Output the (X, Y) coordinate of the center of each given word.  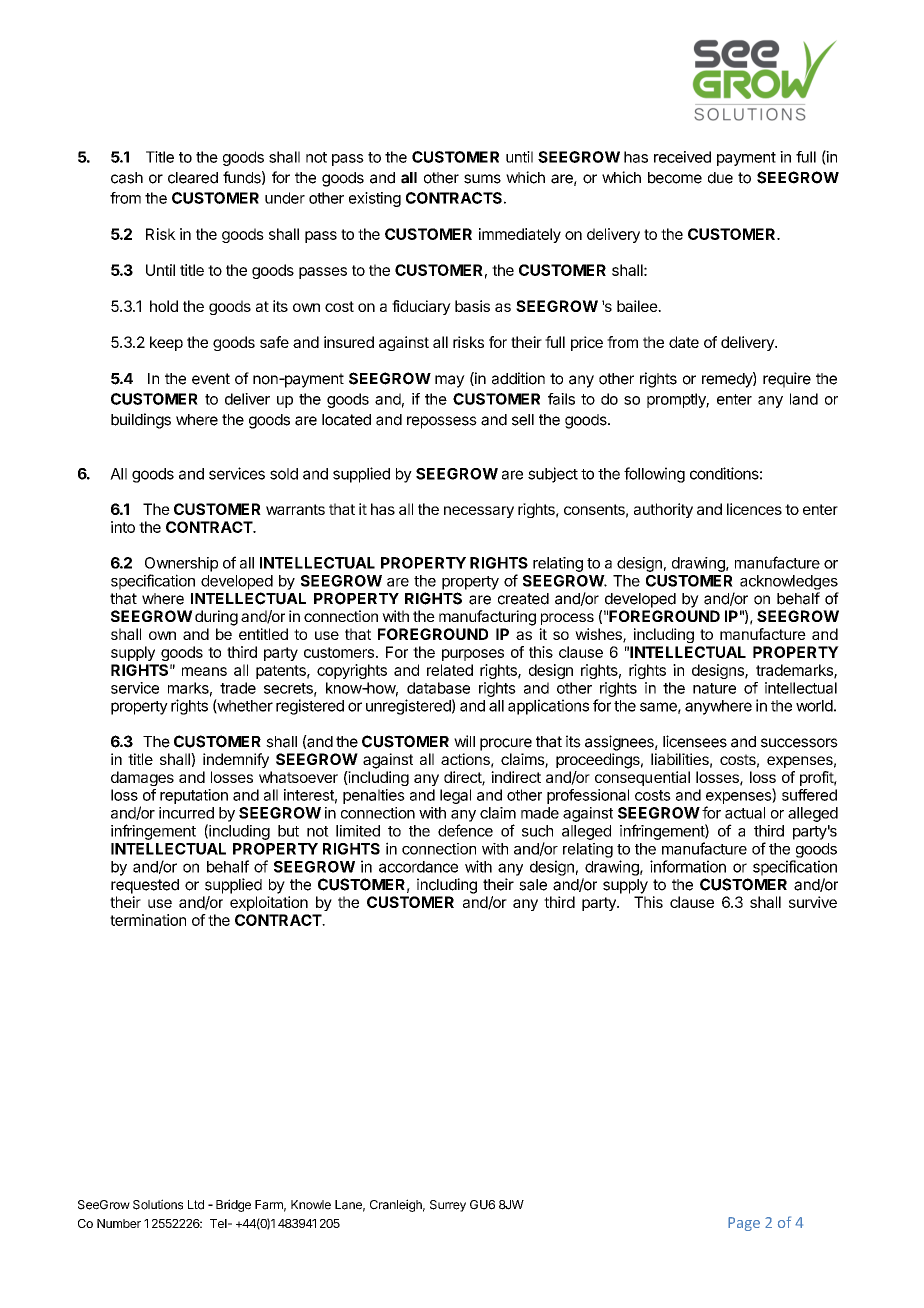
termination (148, 920)
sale (533, 885)
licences (754, 509)
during (216, 618)
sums (482, 179)
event (211, 379)
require (787, 380)
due (720, 178)
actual (745, 813)
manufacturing (487, 618)
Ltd (196, 1205)
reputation (194, 796)
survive (813, 902)
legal (455, 796)
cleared (193, 178)
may (450, 381)
